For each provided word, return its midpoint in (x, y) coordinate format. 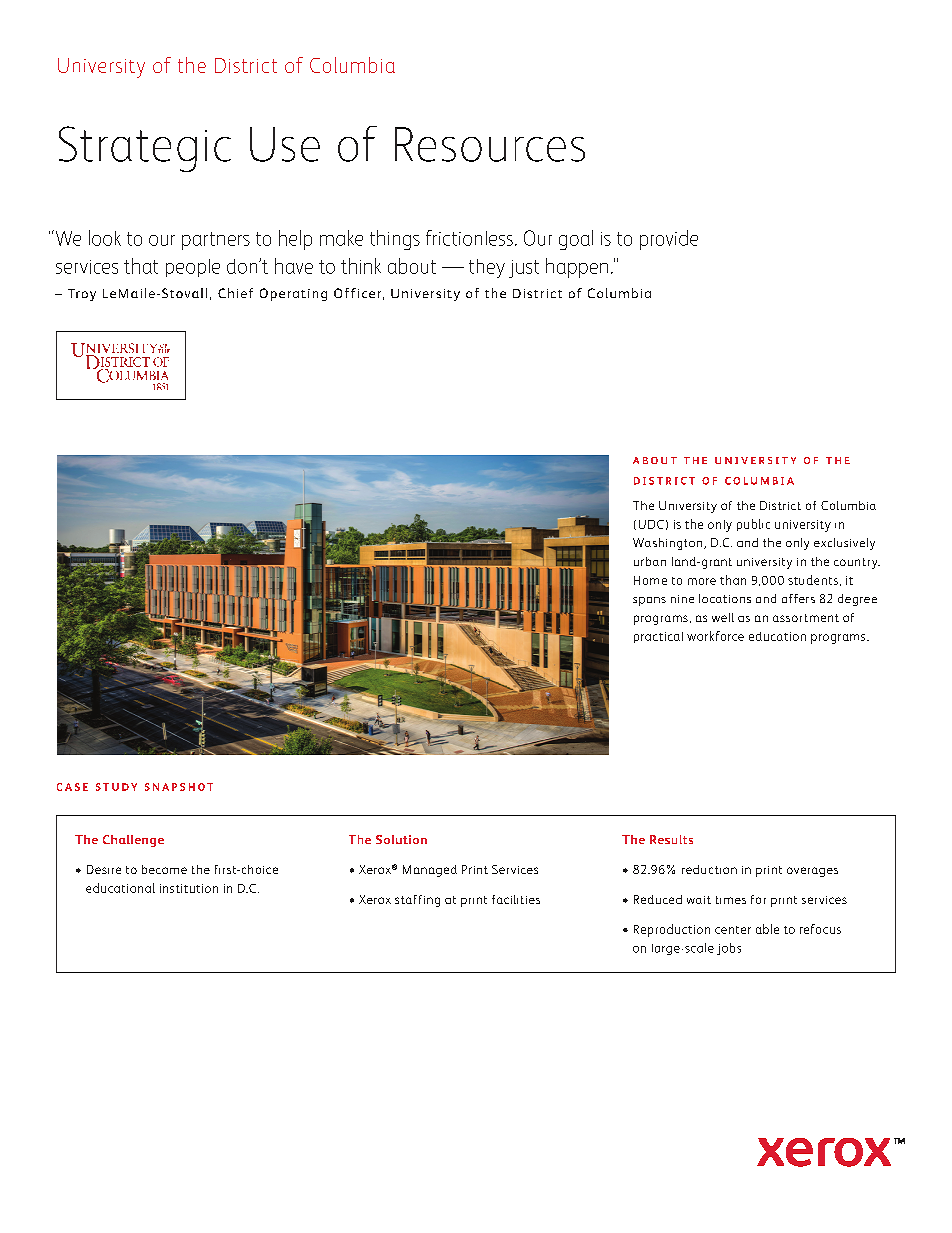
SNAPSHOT (179, 787)
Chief (235, 293)
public (753, 525)
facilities (516, 899)
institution (189, 888)
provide (669, 240)
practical (658, 637)
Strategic (145, 149)
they (487, 268)
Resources (490, 144)
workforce (715, 636)
